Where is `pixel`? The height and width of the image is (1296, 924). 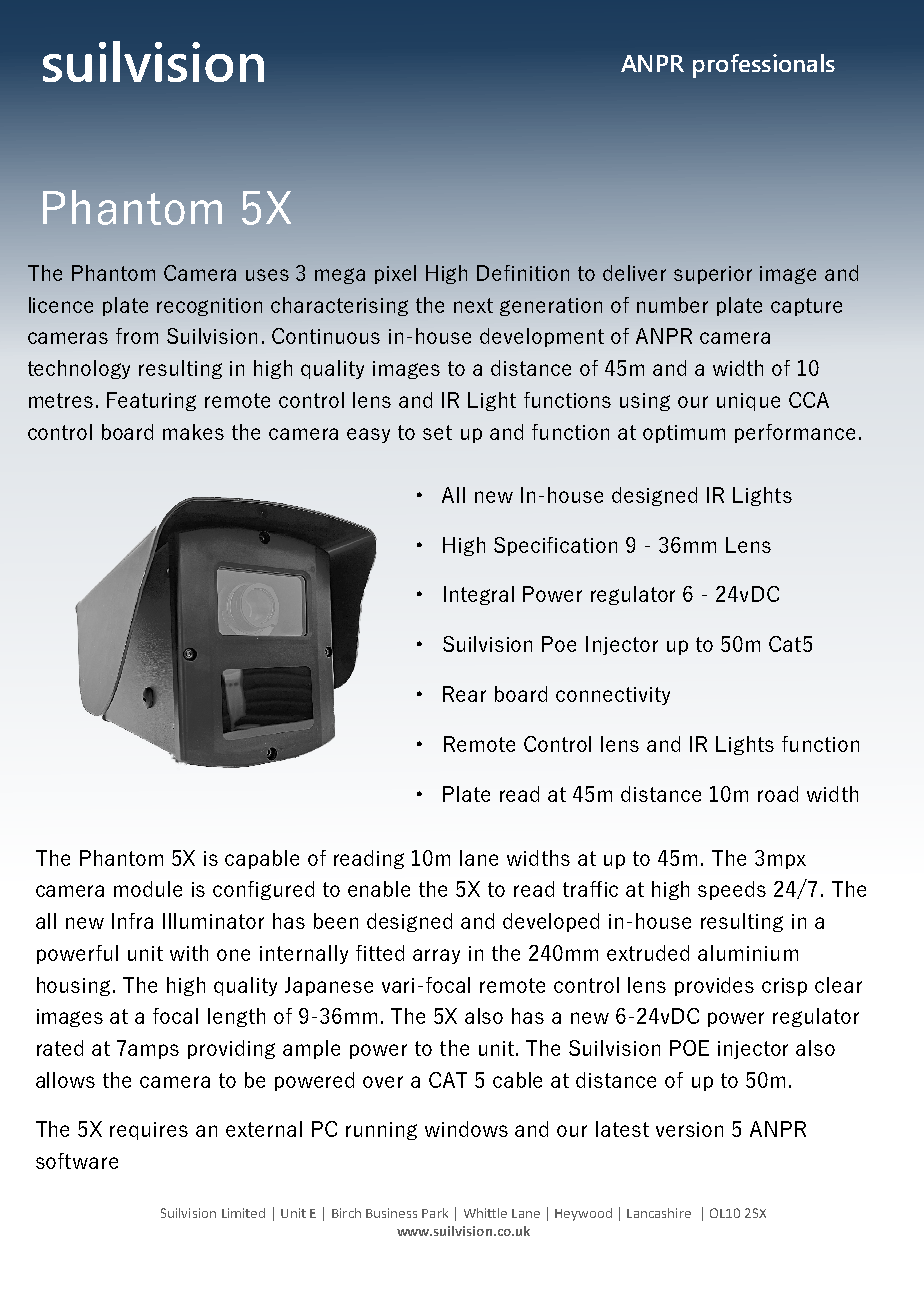 pixel is located at coordinates (395, 274).
